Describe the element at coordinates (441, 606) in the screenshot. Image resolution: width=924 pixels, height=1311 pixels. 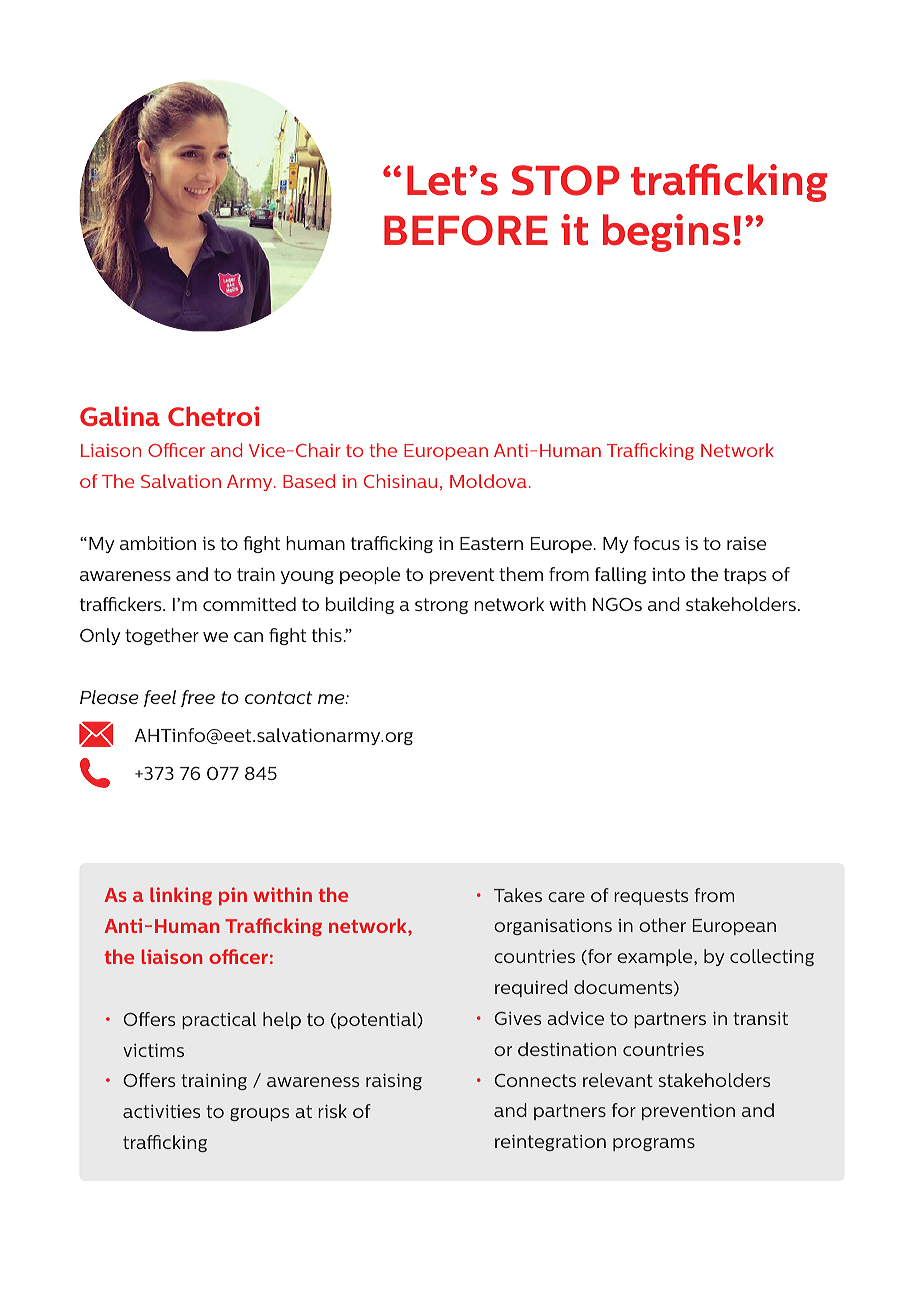
I see `strong` at that location.
